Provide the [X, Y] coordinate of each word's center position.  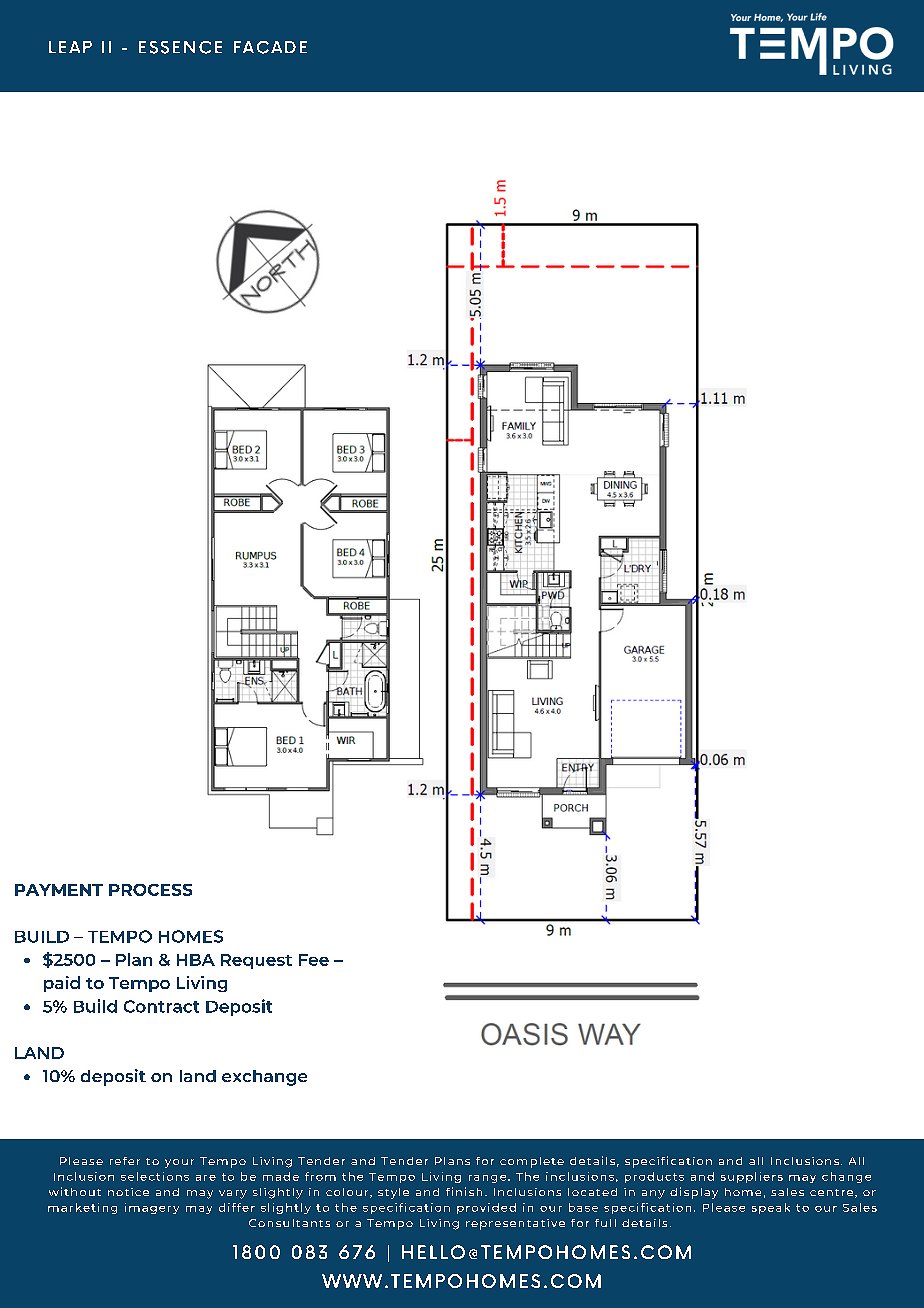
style [393, 1193]
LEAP [70, 47]
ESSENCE [180, 47]
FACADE [270, 47]
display [694, 1193]
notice [128, 1192]
